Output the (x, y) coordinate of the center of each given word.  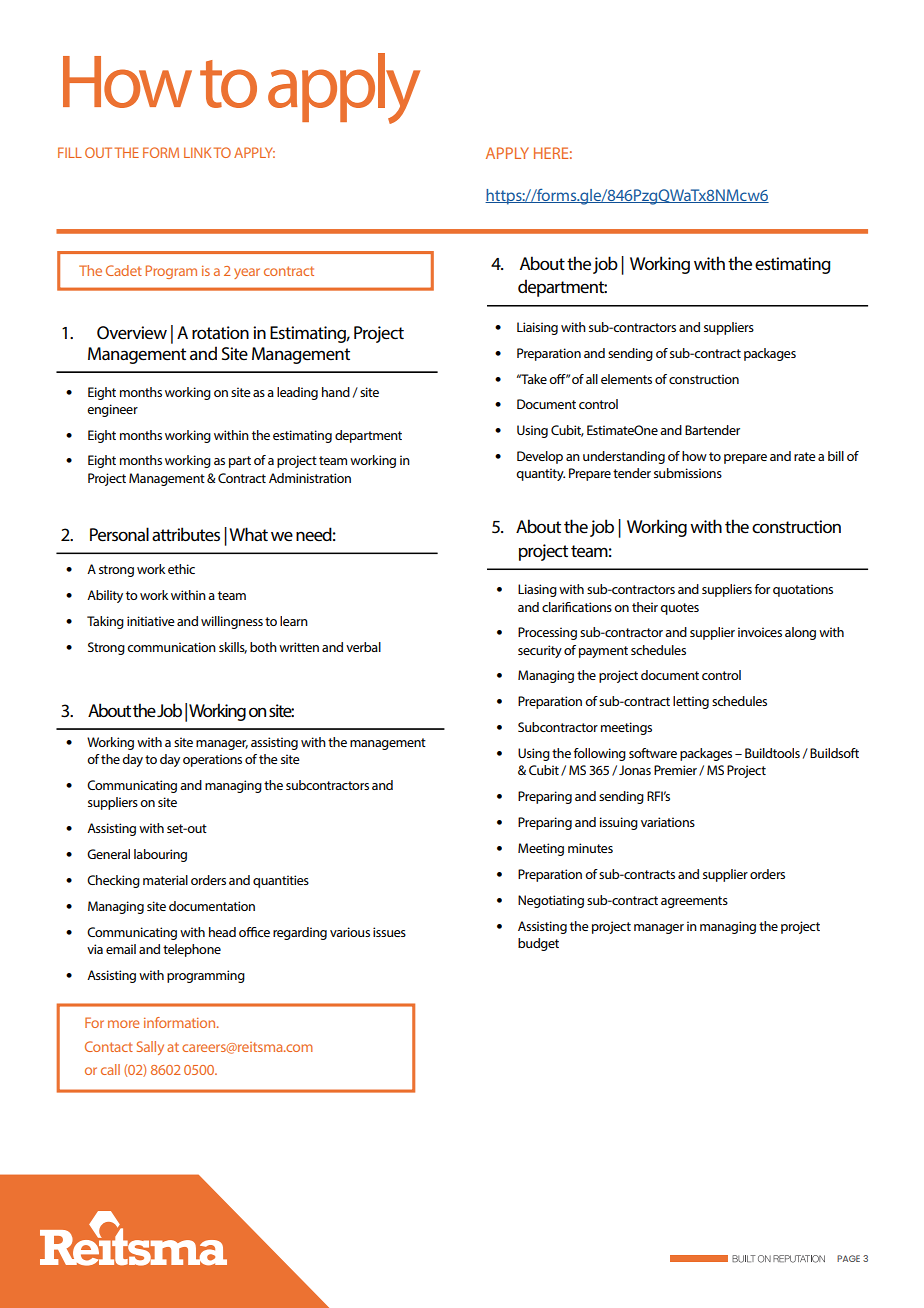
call (110, 1069)
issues (389, 932)
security (540, 651)
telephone (192, 950)
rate (805, 456)
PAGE (848, 1258)
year (247, 273)
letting (691, 702)
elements (626, 379)
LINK (198, 152)
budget (538, 944)
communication (171, 647)
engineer (112, 410)
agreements (694, 902)
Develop (540, 457)
